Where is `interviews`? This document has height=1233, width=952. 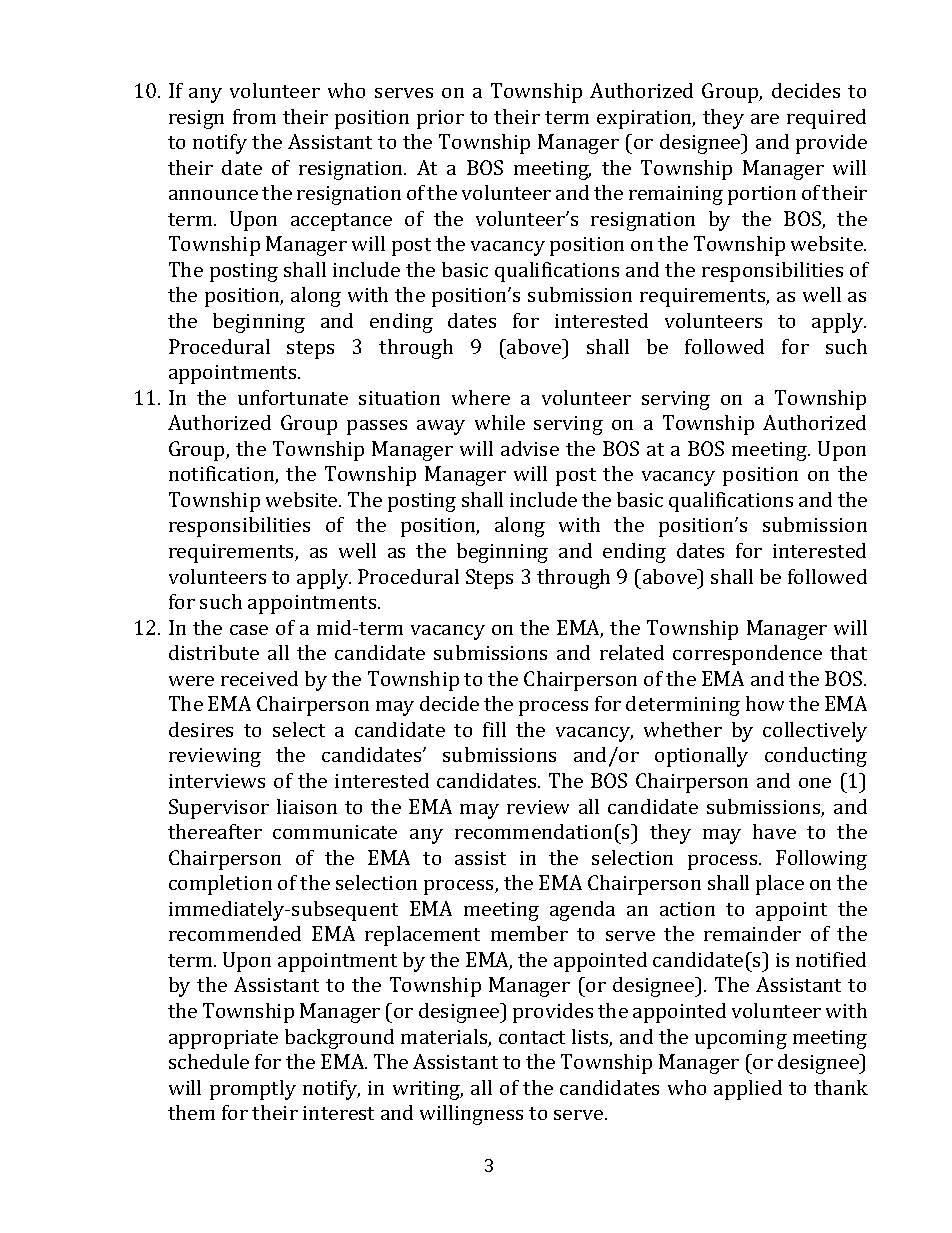
interviews is located at coordinates (217, 781).
